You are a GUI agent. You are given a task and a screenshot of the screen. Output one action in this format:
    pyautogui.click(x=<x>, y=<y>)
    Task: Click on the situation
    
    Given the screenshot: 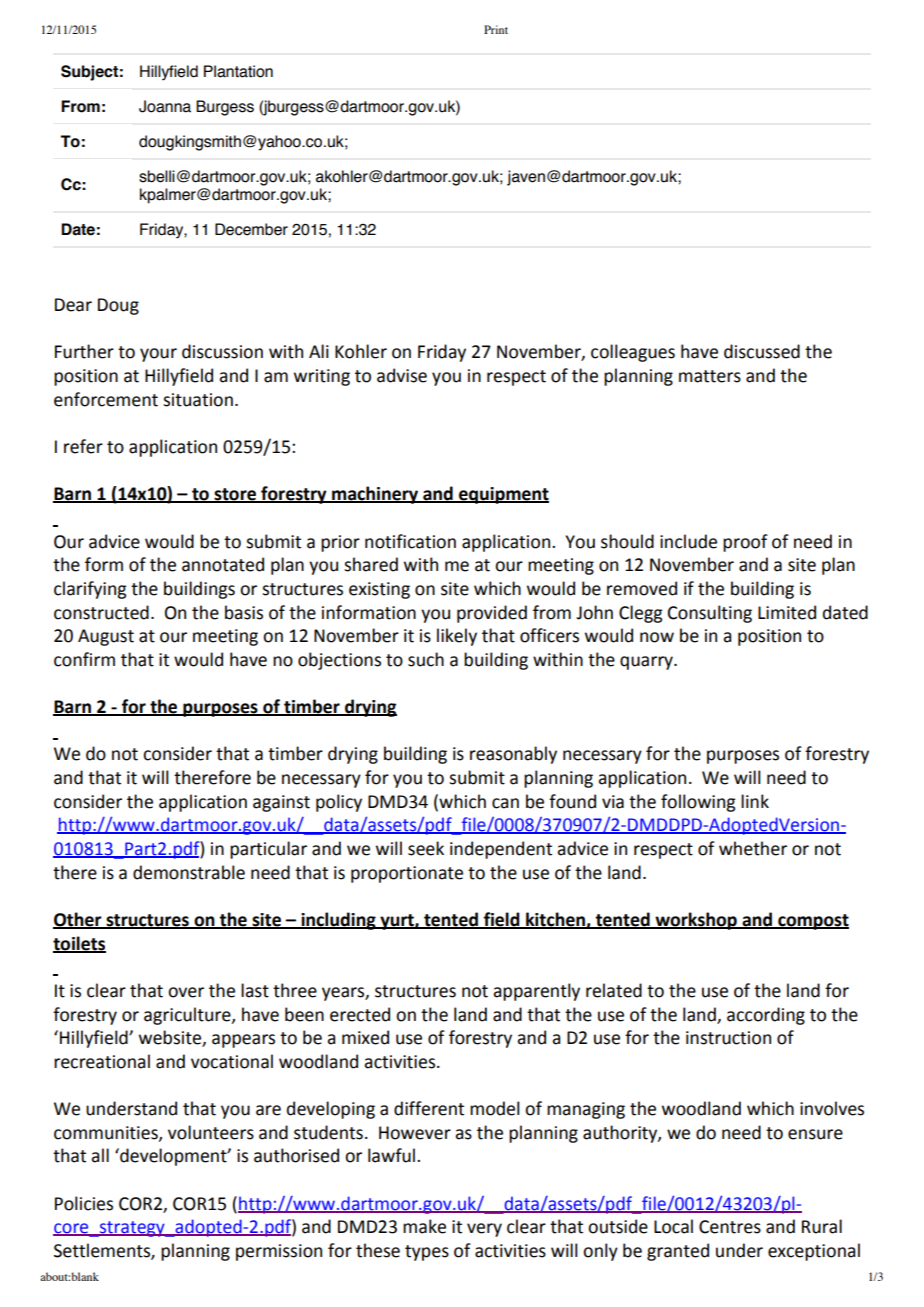 What is the action you would take?
    pyautogui.click(x=198, y=400)
